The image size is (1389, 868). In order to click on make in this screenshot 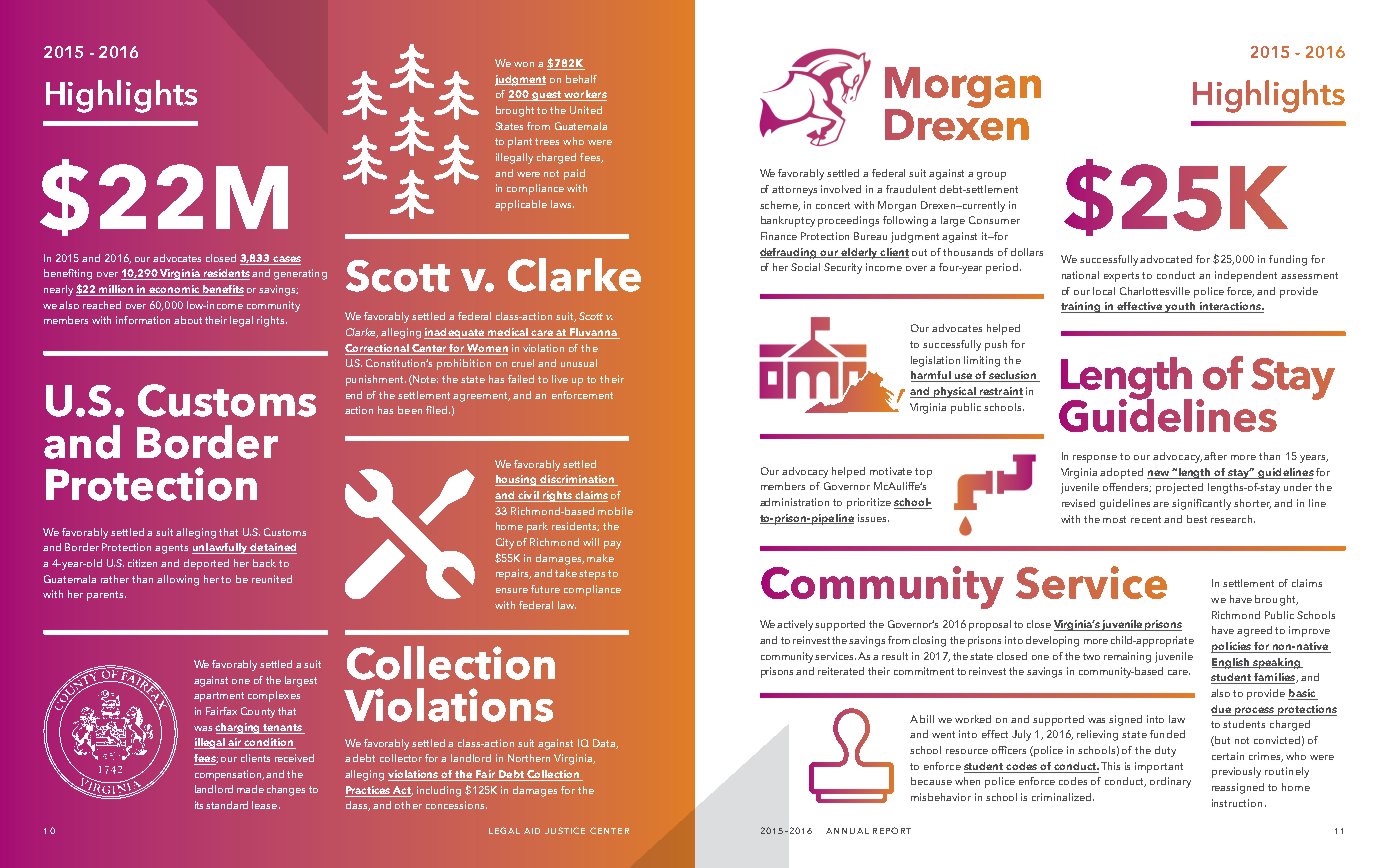, I will do `click(600, 558)`.
